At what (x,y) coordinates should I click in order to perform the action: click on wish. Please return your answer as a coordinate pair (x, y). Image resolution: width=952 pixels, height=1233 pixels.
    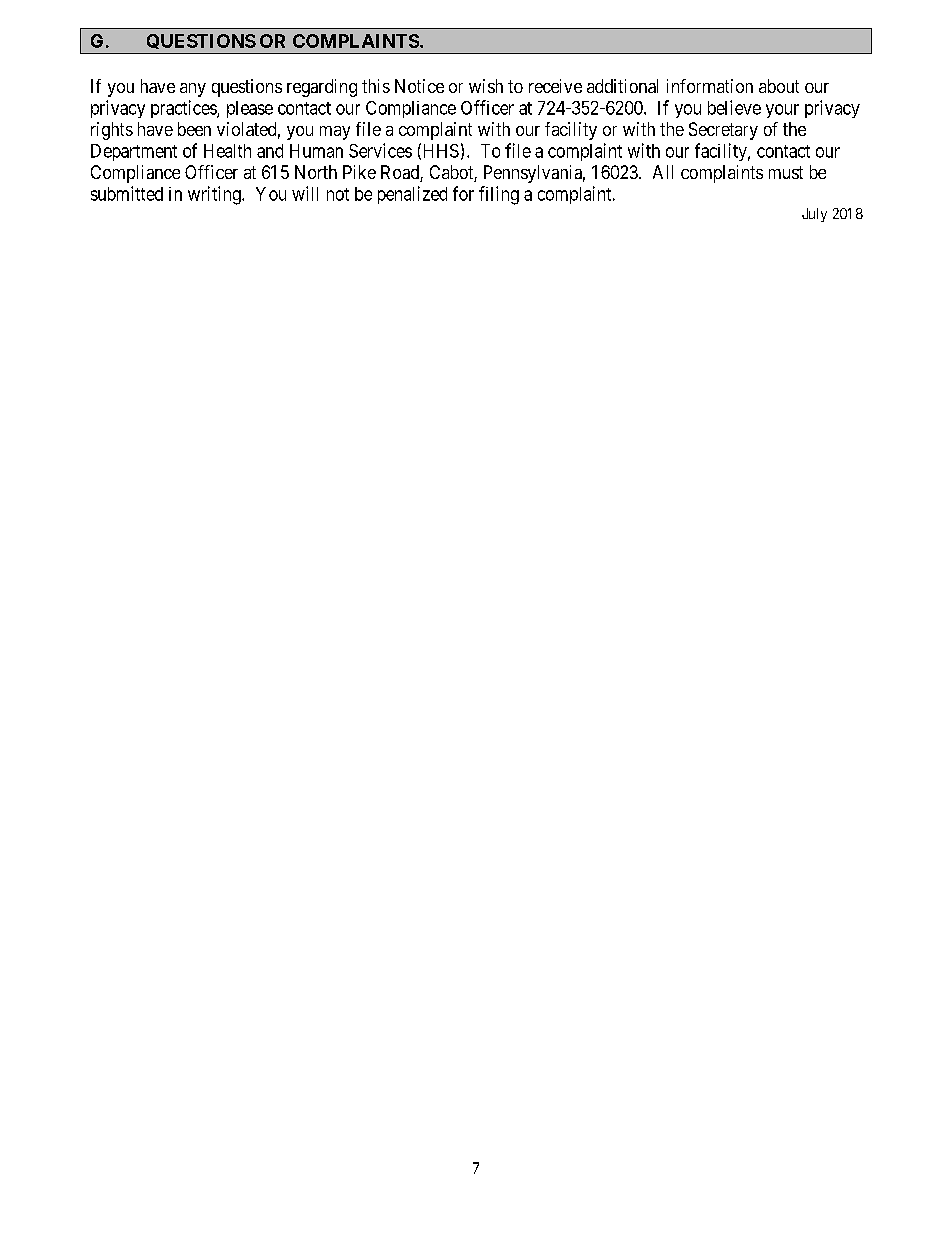
    Looking at the image, I should click on (486, 86).
